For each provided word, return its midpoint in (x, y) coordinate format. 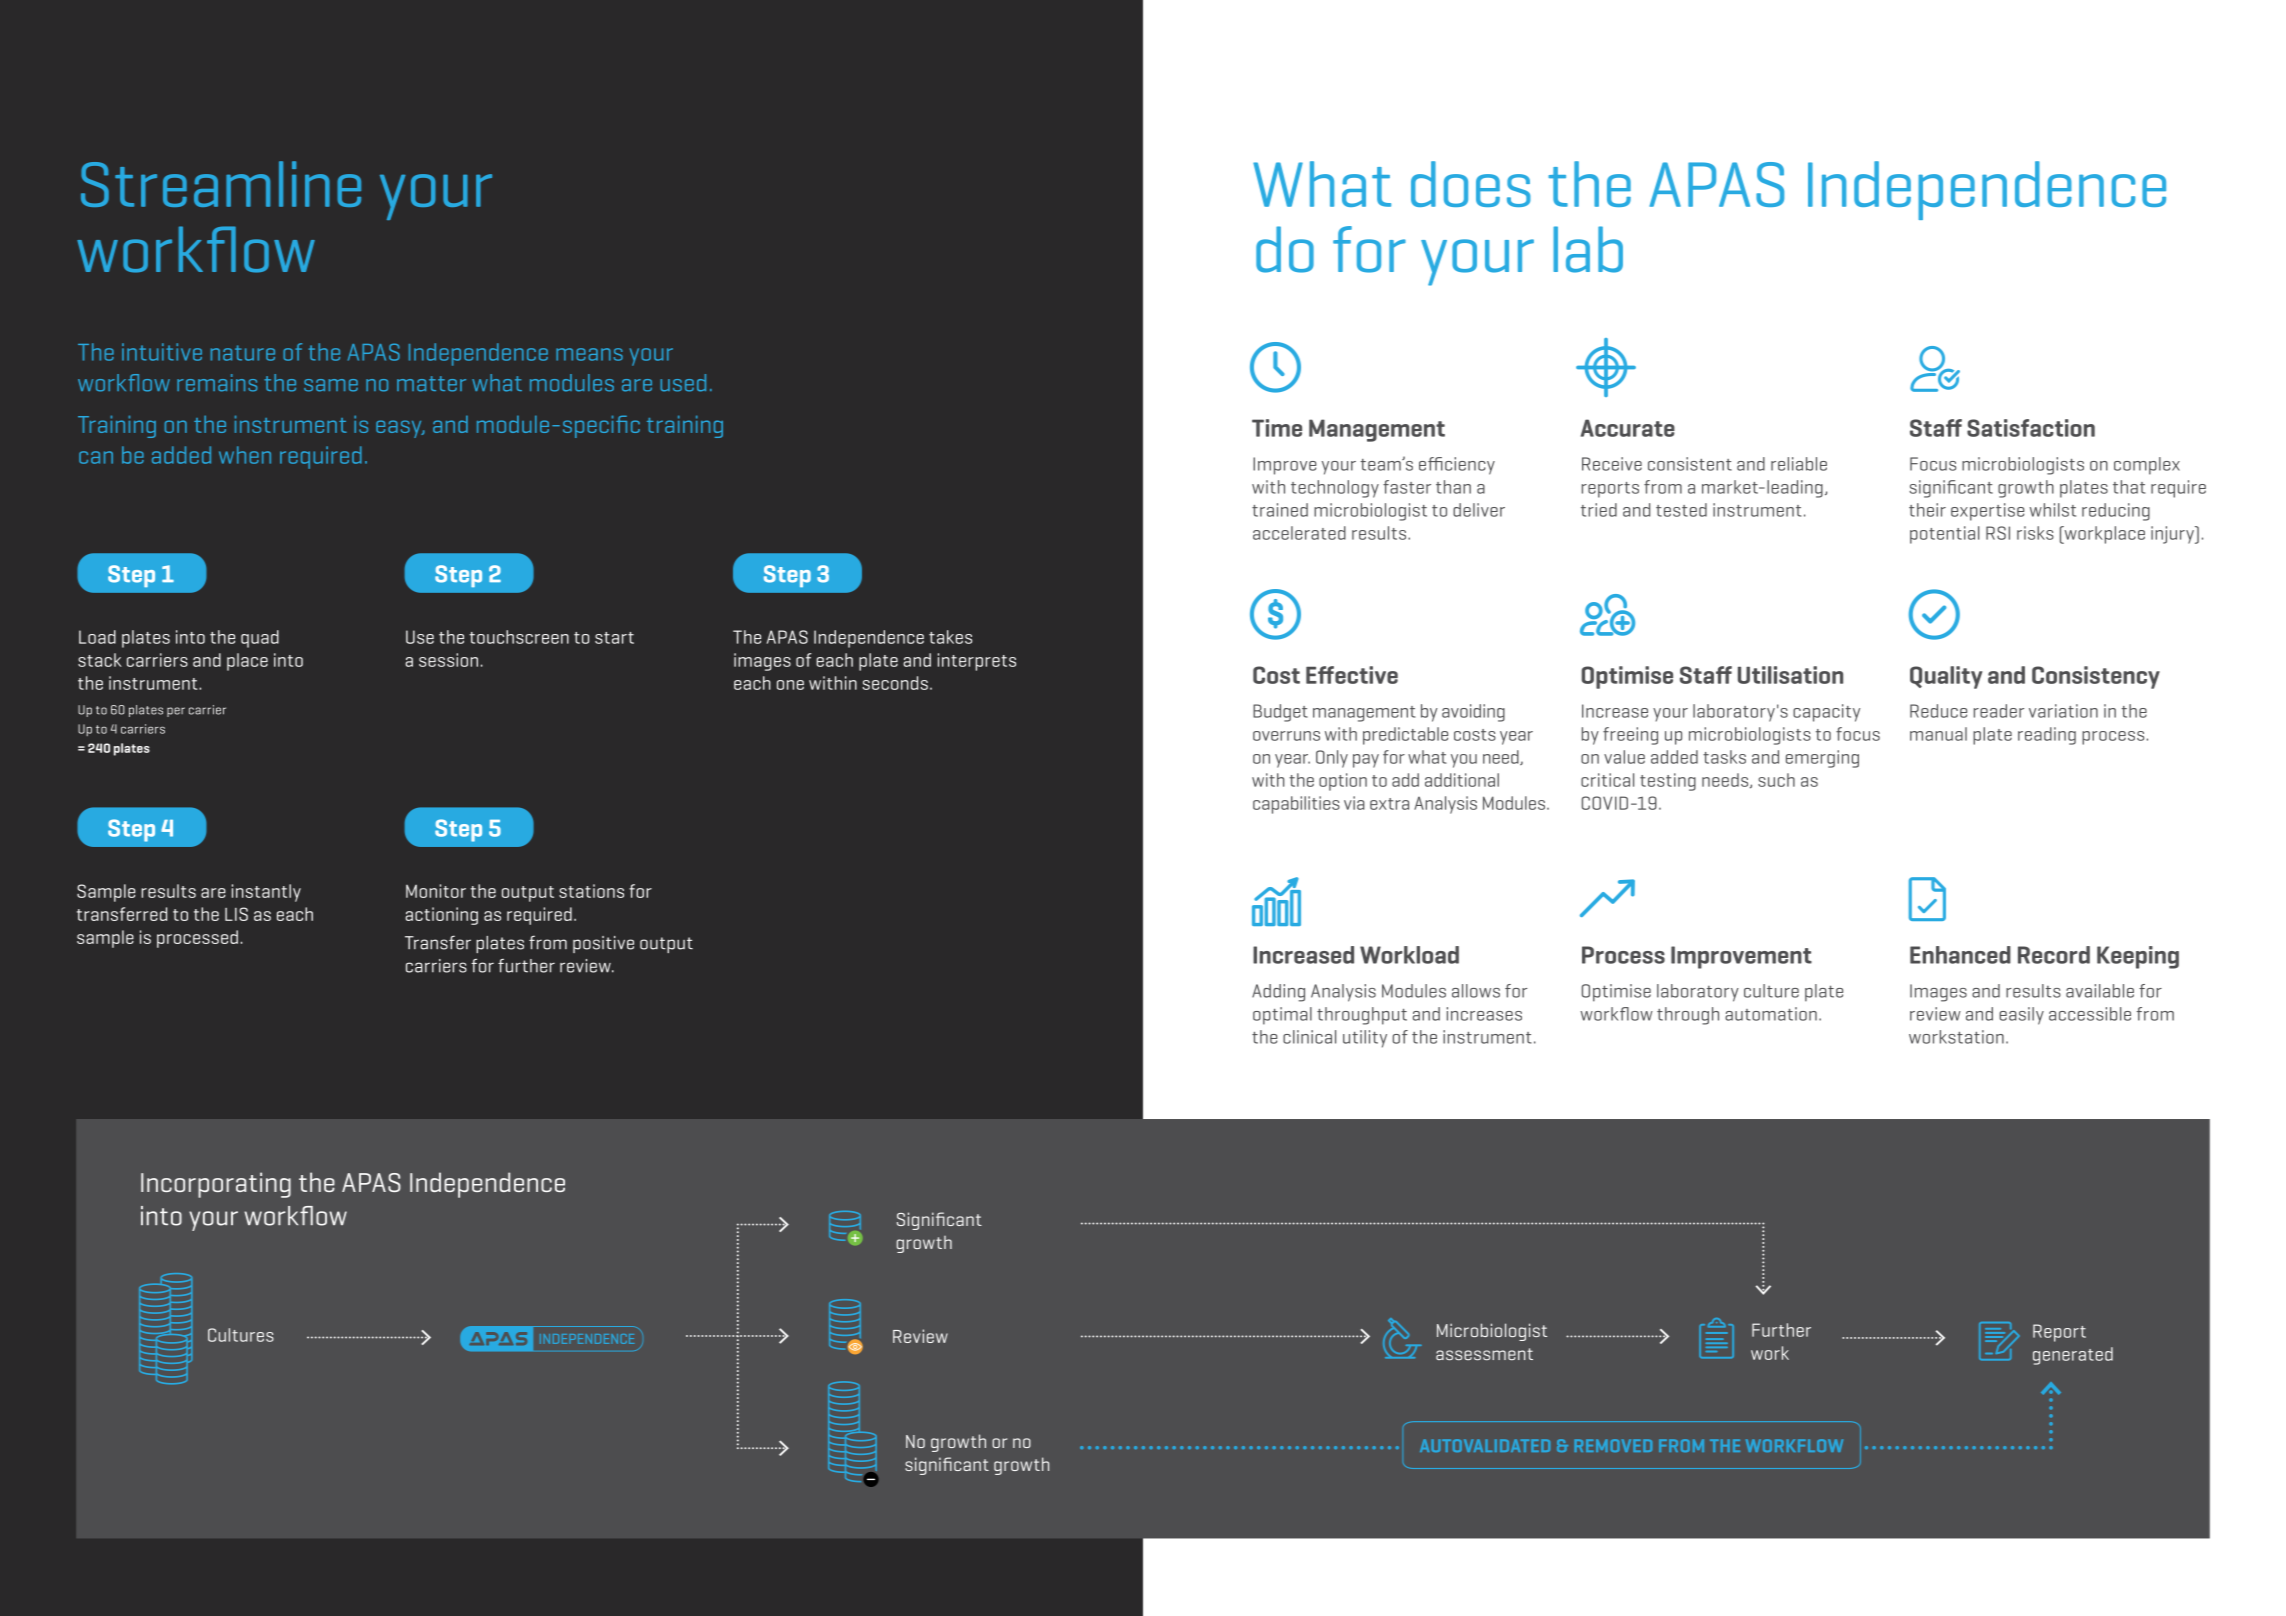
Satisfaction (2031, 428)
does (1471, 184)
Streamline (221, 184)
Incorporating (216, 1185)
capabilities (1296, 805)
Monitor (436, 891)
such (1776, 780)
